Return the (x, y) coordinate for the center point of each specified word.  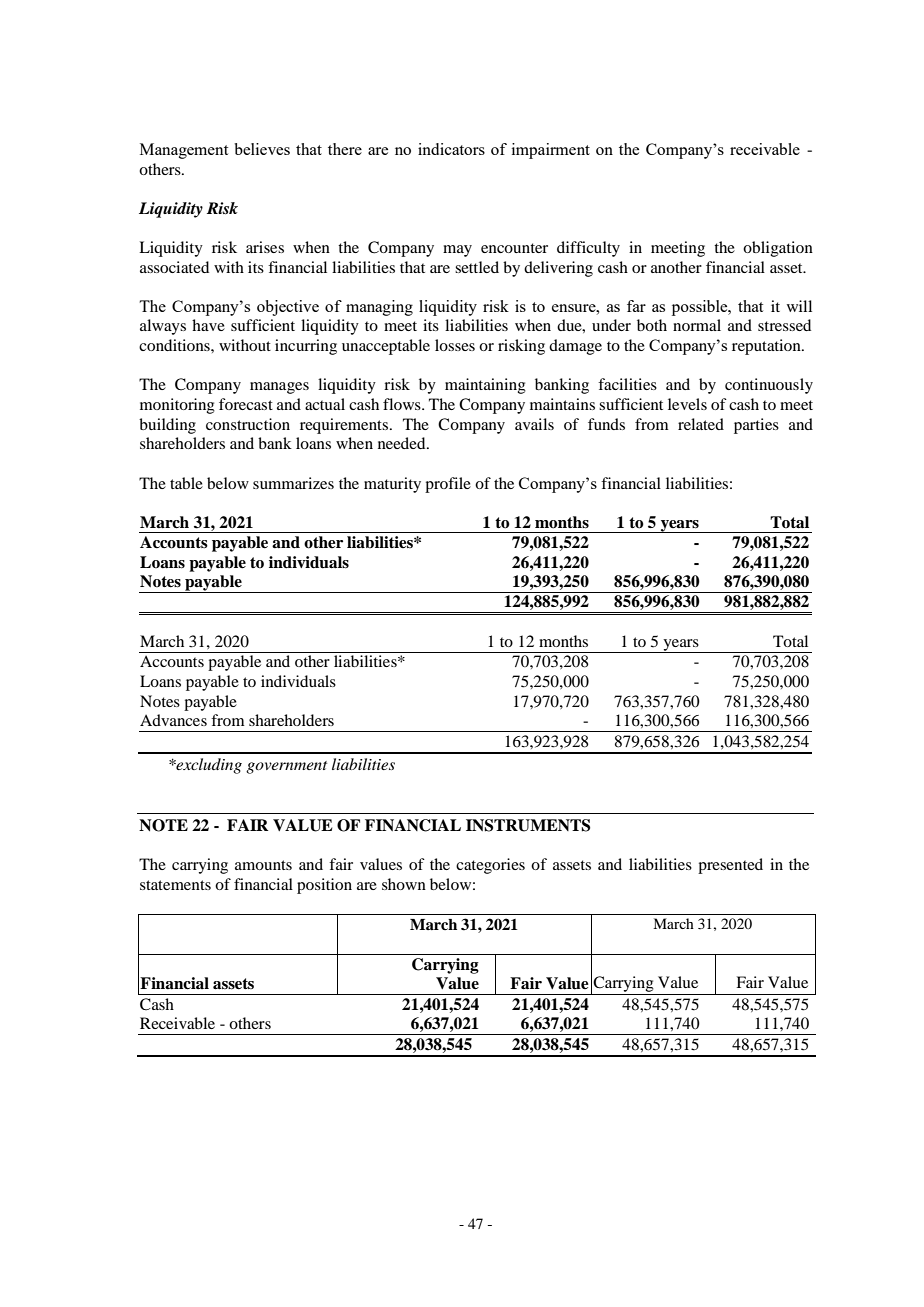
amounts (263, 865)
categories (490, 866)
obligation (778, 249)
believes (262, 149)
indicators (451, 149)
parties (756, 426)
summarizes (293, 483)
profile (448, 485)
